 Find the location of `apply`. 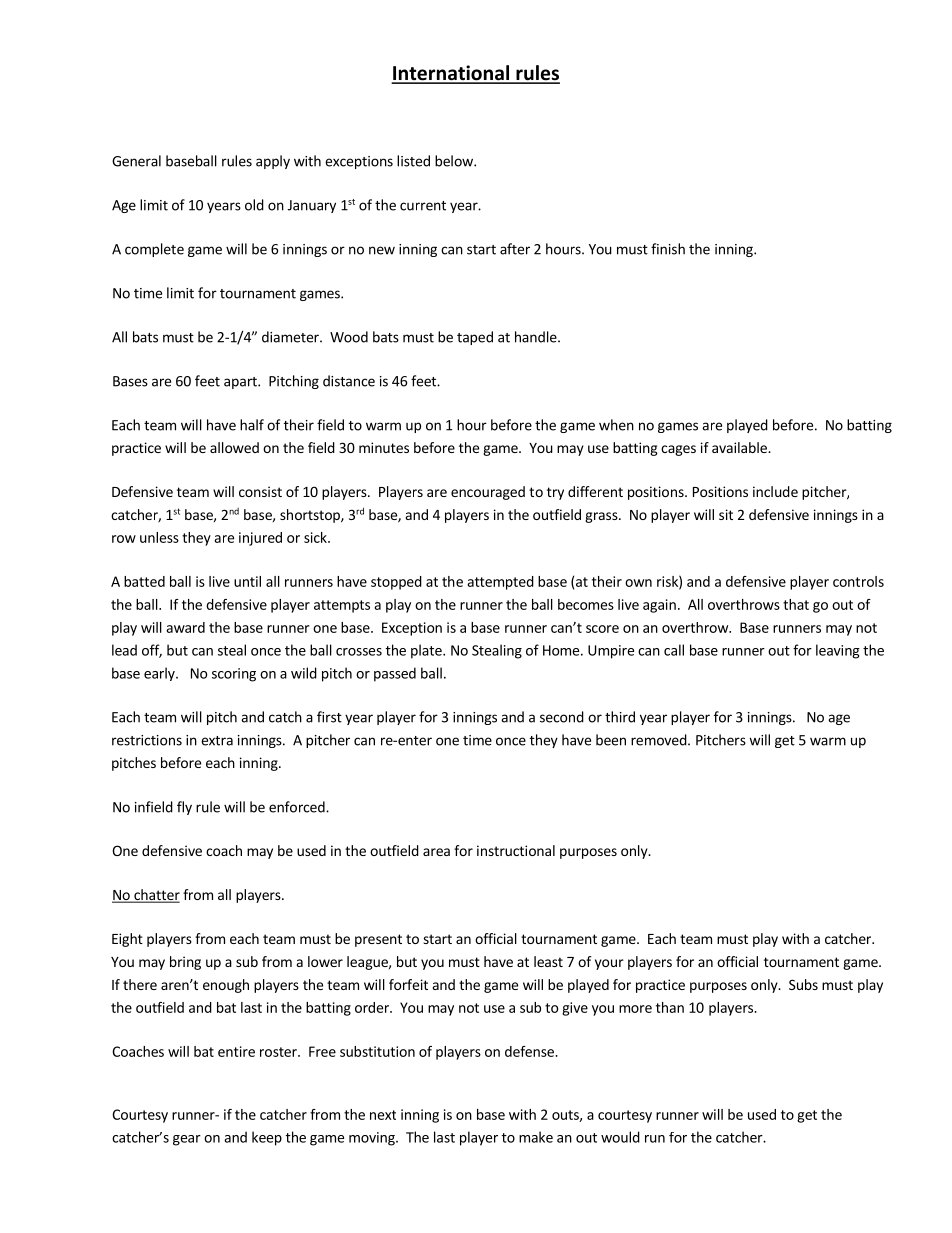

apply is located at coordinates (273, 162).
